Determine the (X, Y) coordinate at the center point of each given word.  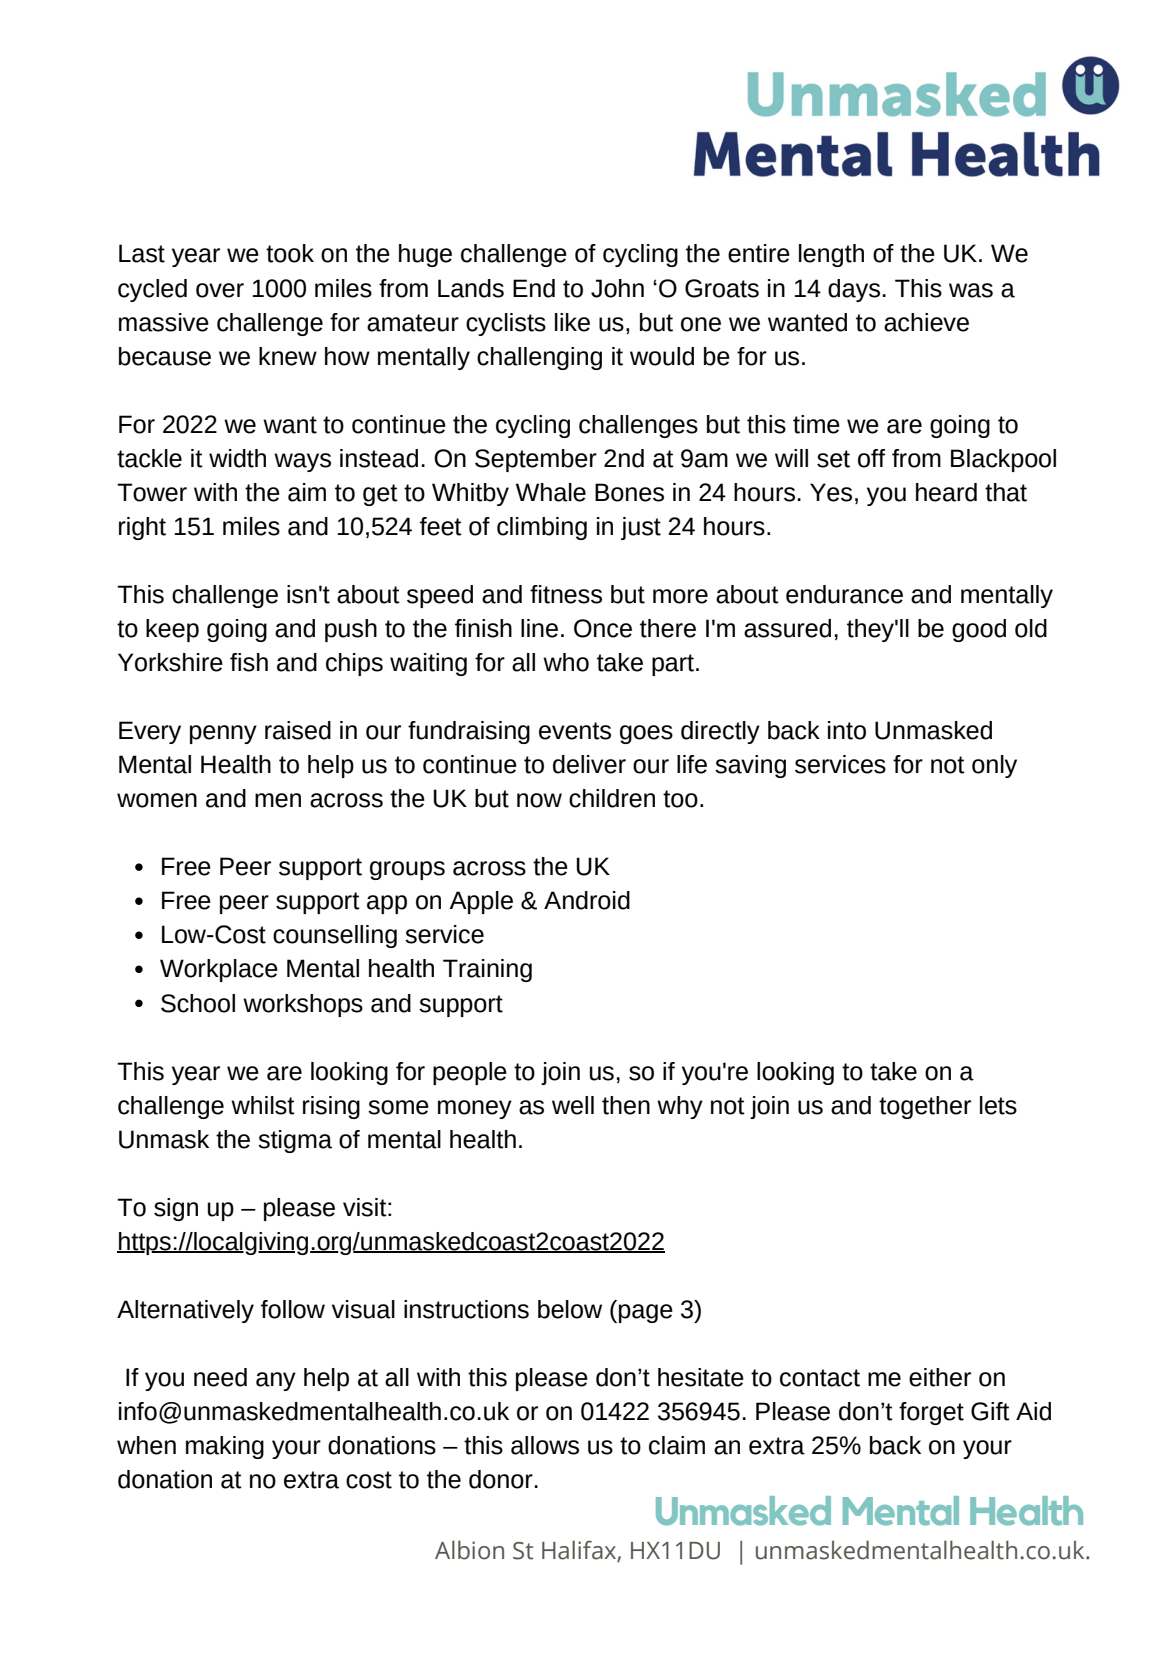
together (925, 1107)
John (617, 288)
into (847, 730)
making (225, 1447)
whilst (263, 1105)
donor (501, 1479)
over (220, 290)
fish (249, 662)
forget (931, 1413)
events (575, 731)
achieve (926, 322)
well (573, 1105)
